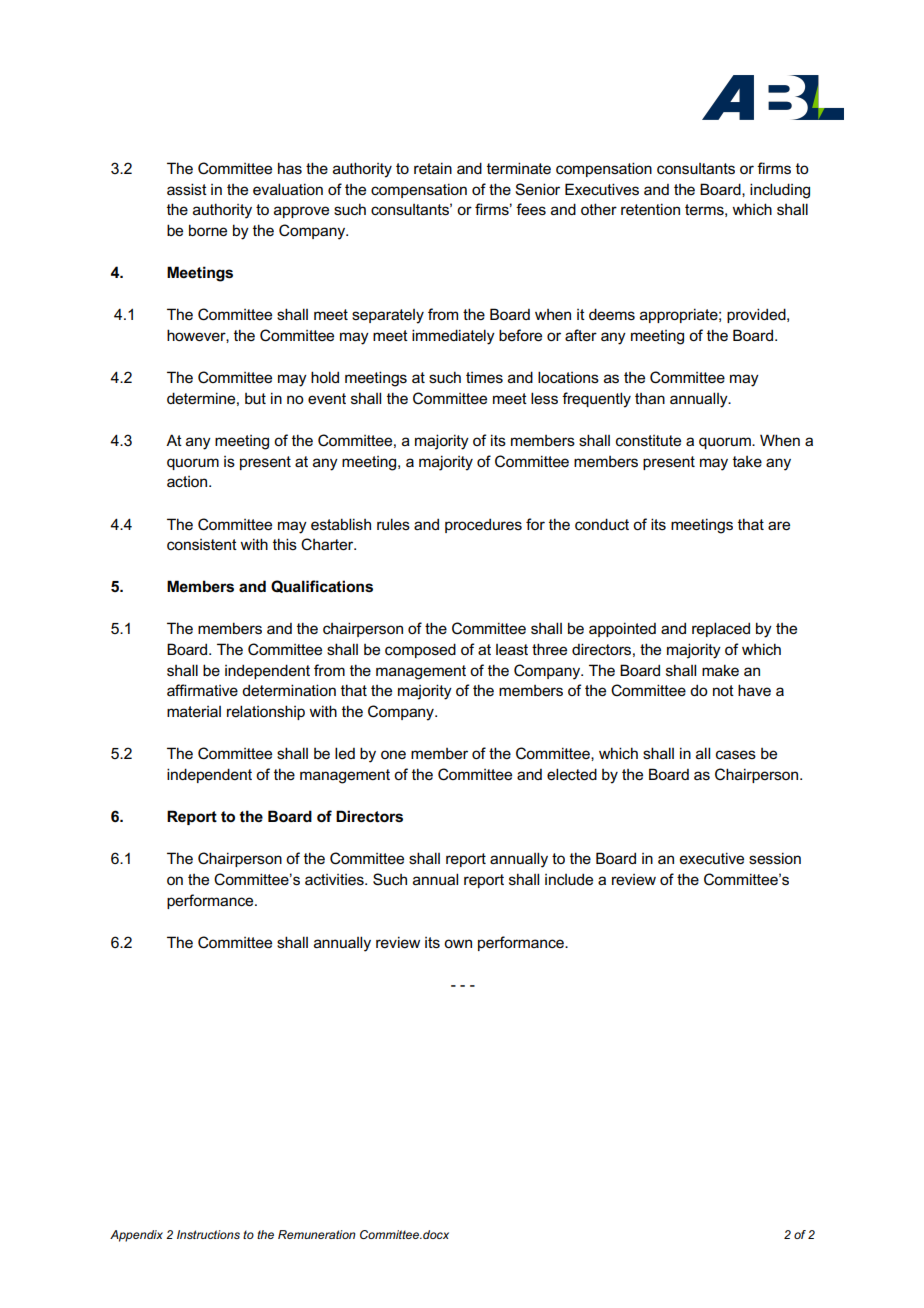 This screenshot has width=924, height=1308. I want to click on assist, so click(187, 189).
